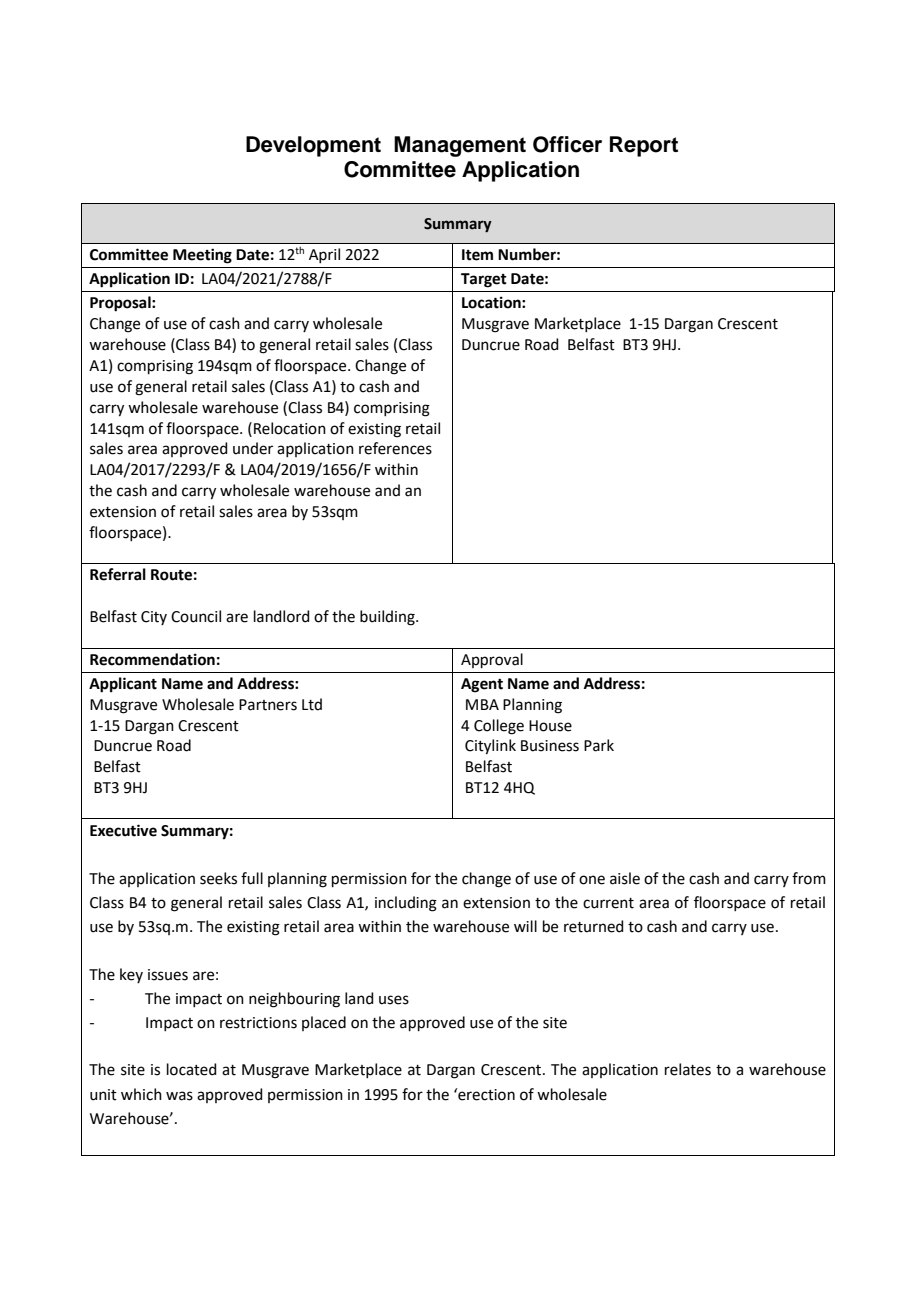  What do you see at coordinates (202, 256) in the image?
I see `Meeting` at bounding box center [202, 256].
